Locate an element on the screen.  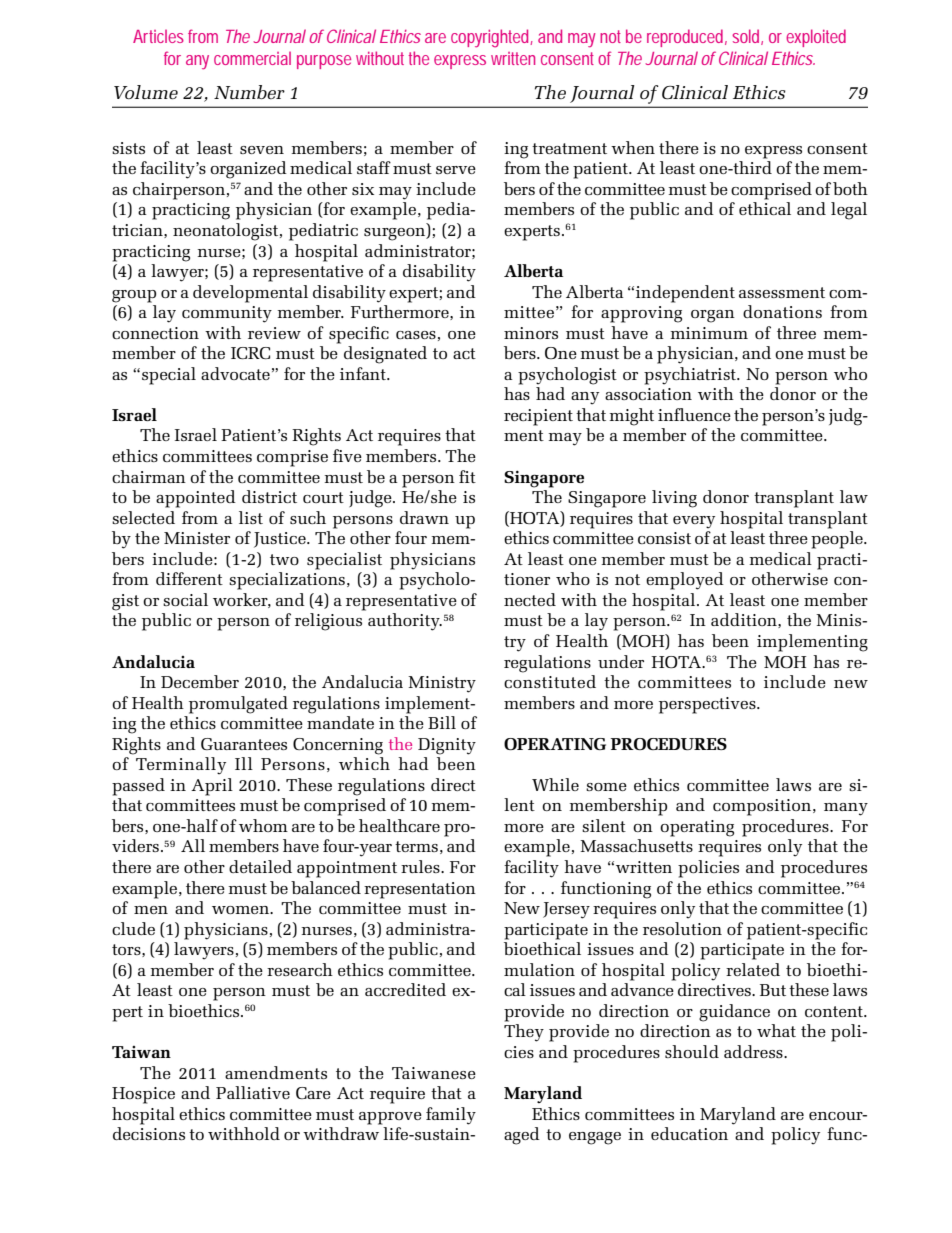
commercial is located at coordinates (252, 58).
